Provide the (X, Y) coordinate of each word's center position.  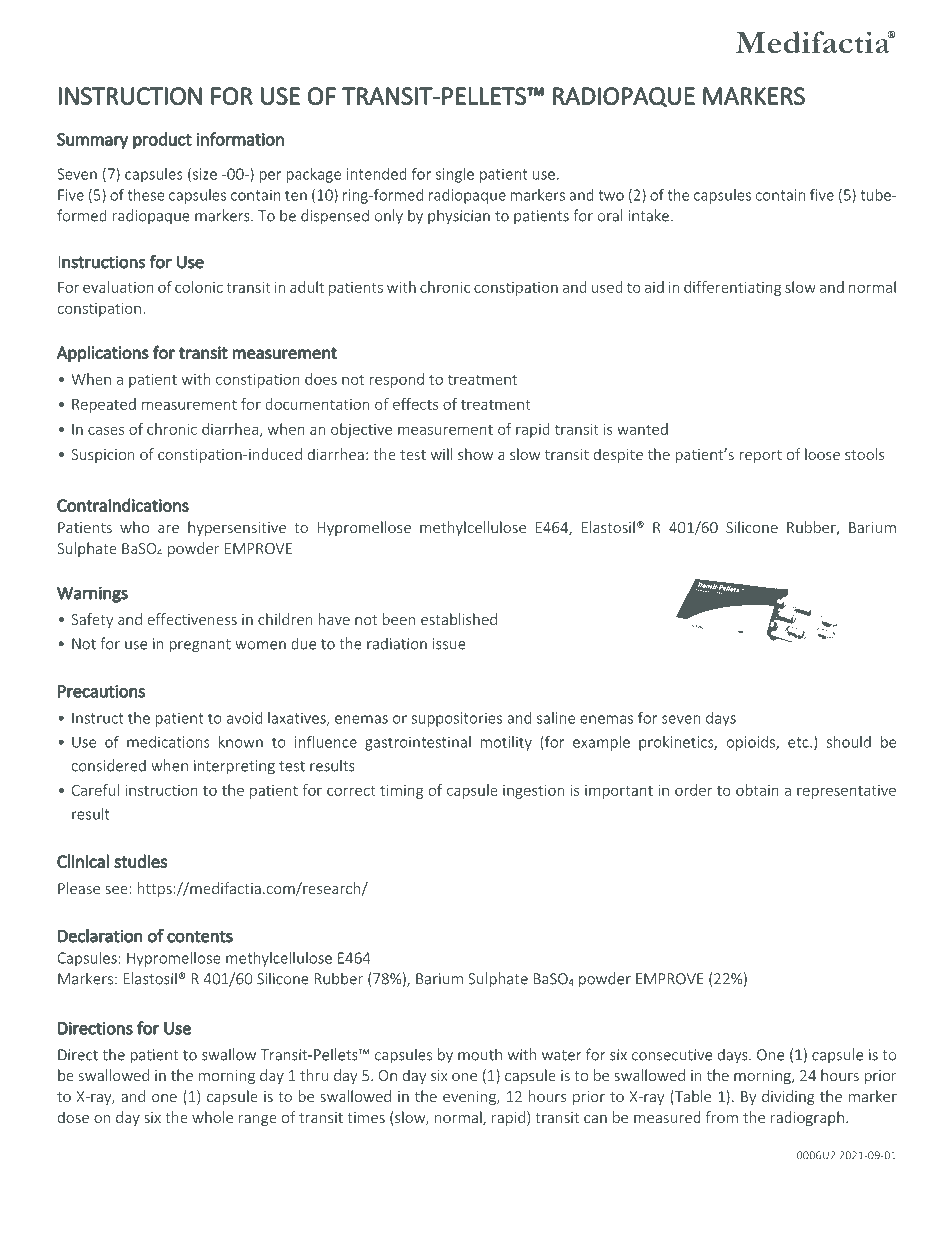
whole (212, 1117)
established (459, 619)
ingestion (533, 792)
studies (140, 861)
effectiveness (192, 619)
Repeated (104, 405)
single (455, 175)
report (761, 456)
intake (649, 215)
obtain (757, 790)
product (162, 140)
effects (415, 404)
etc (799, 742)
